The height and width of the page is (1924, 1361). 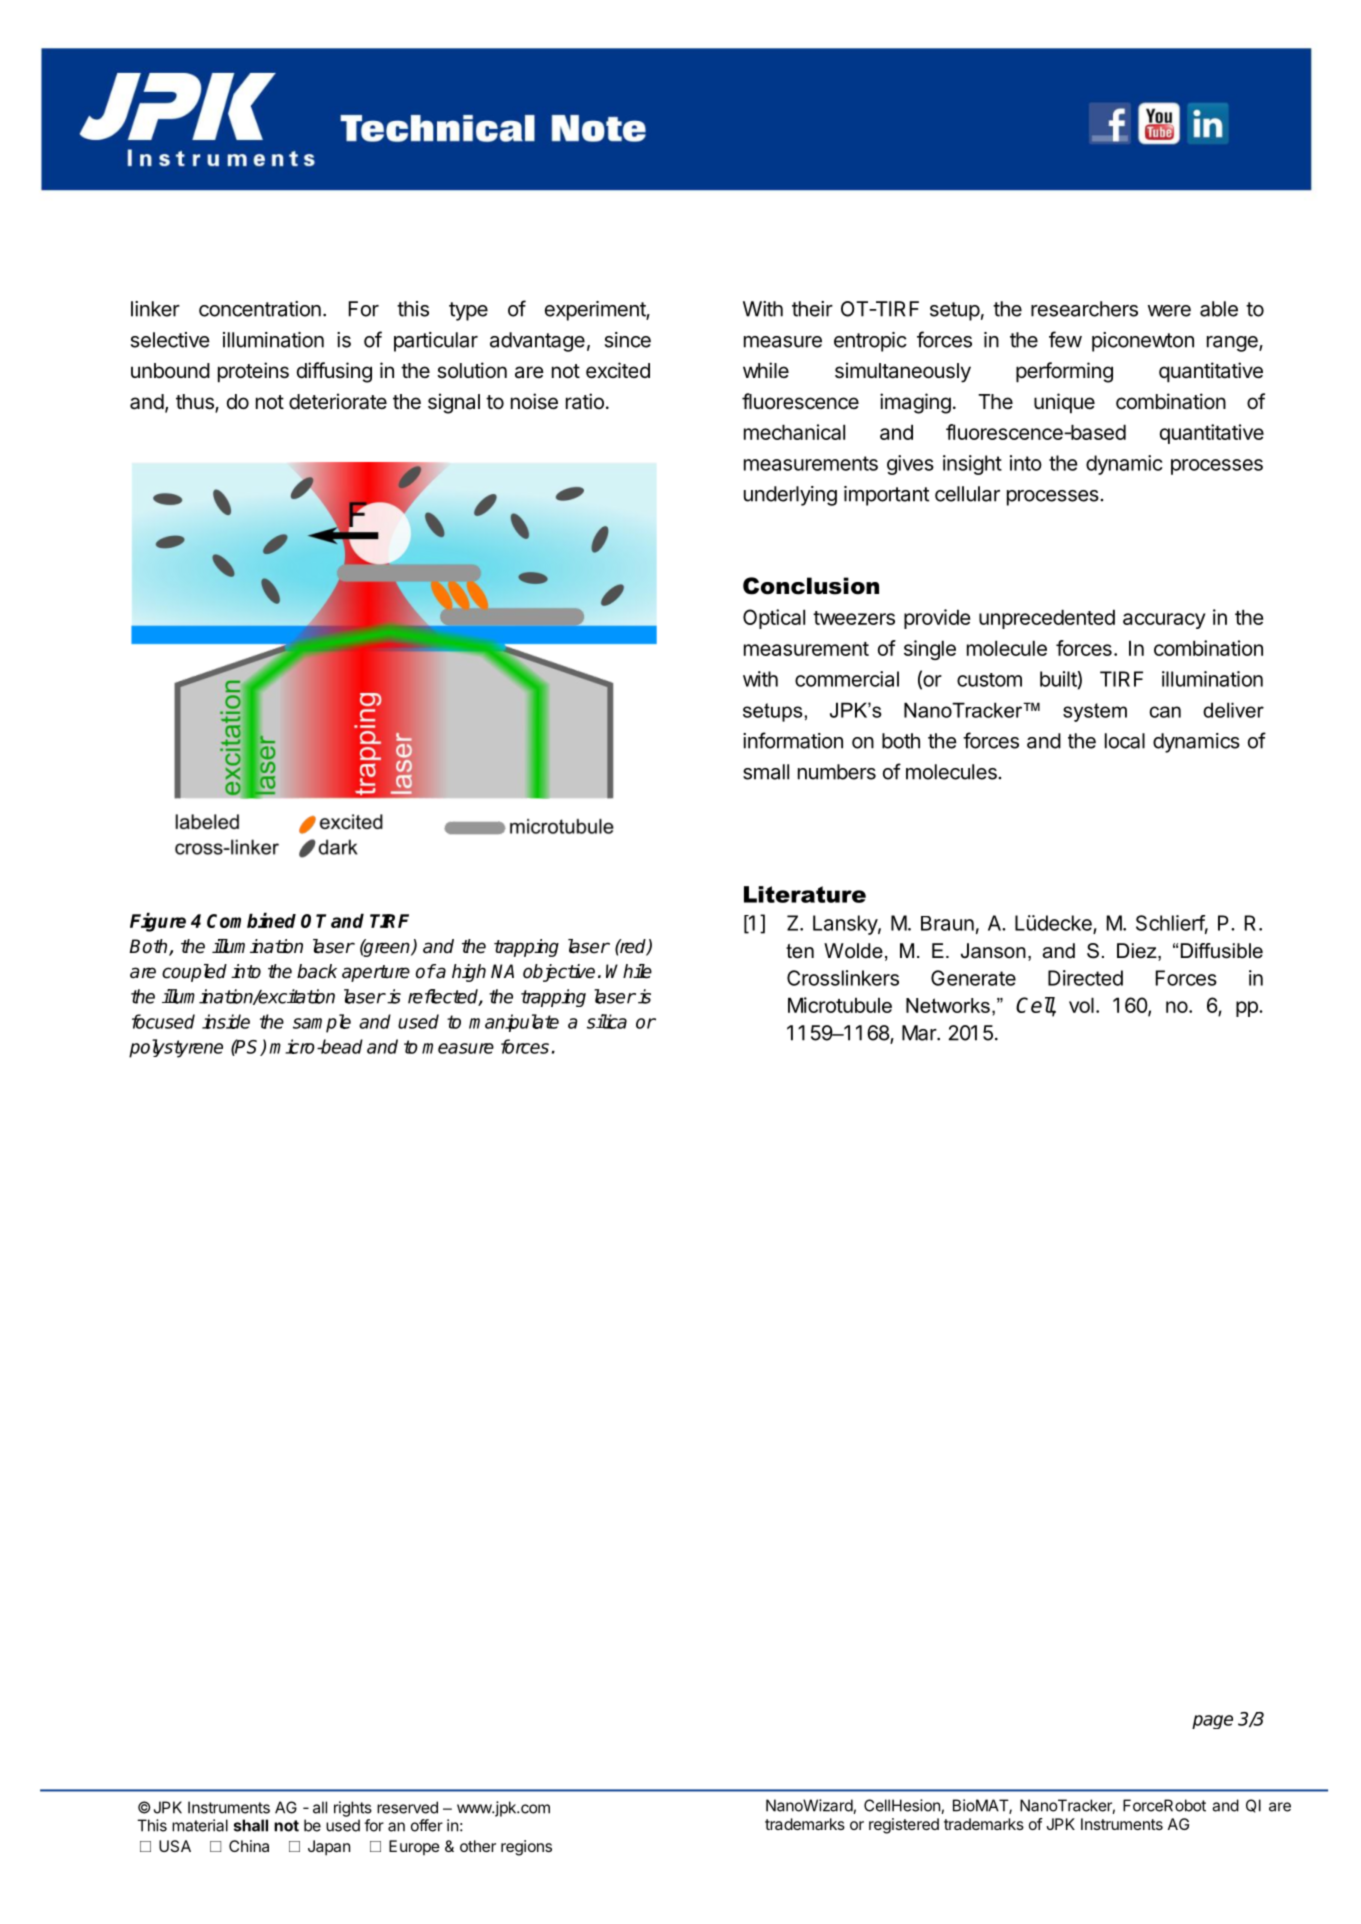 What do you see at coordinates (253, 372) in the page?
I see `proteins` at bounding box center [253, 372].
